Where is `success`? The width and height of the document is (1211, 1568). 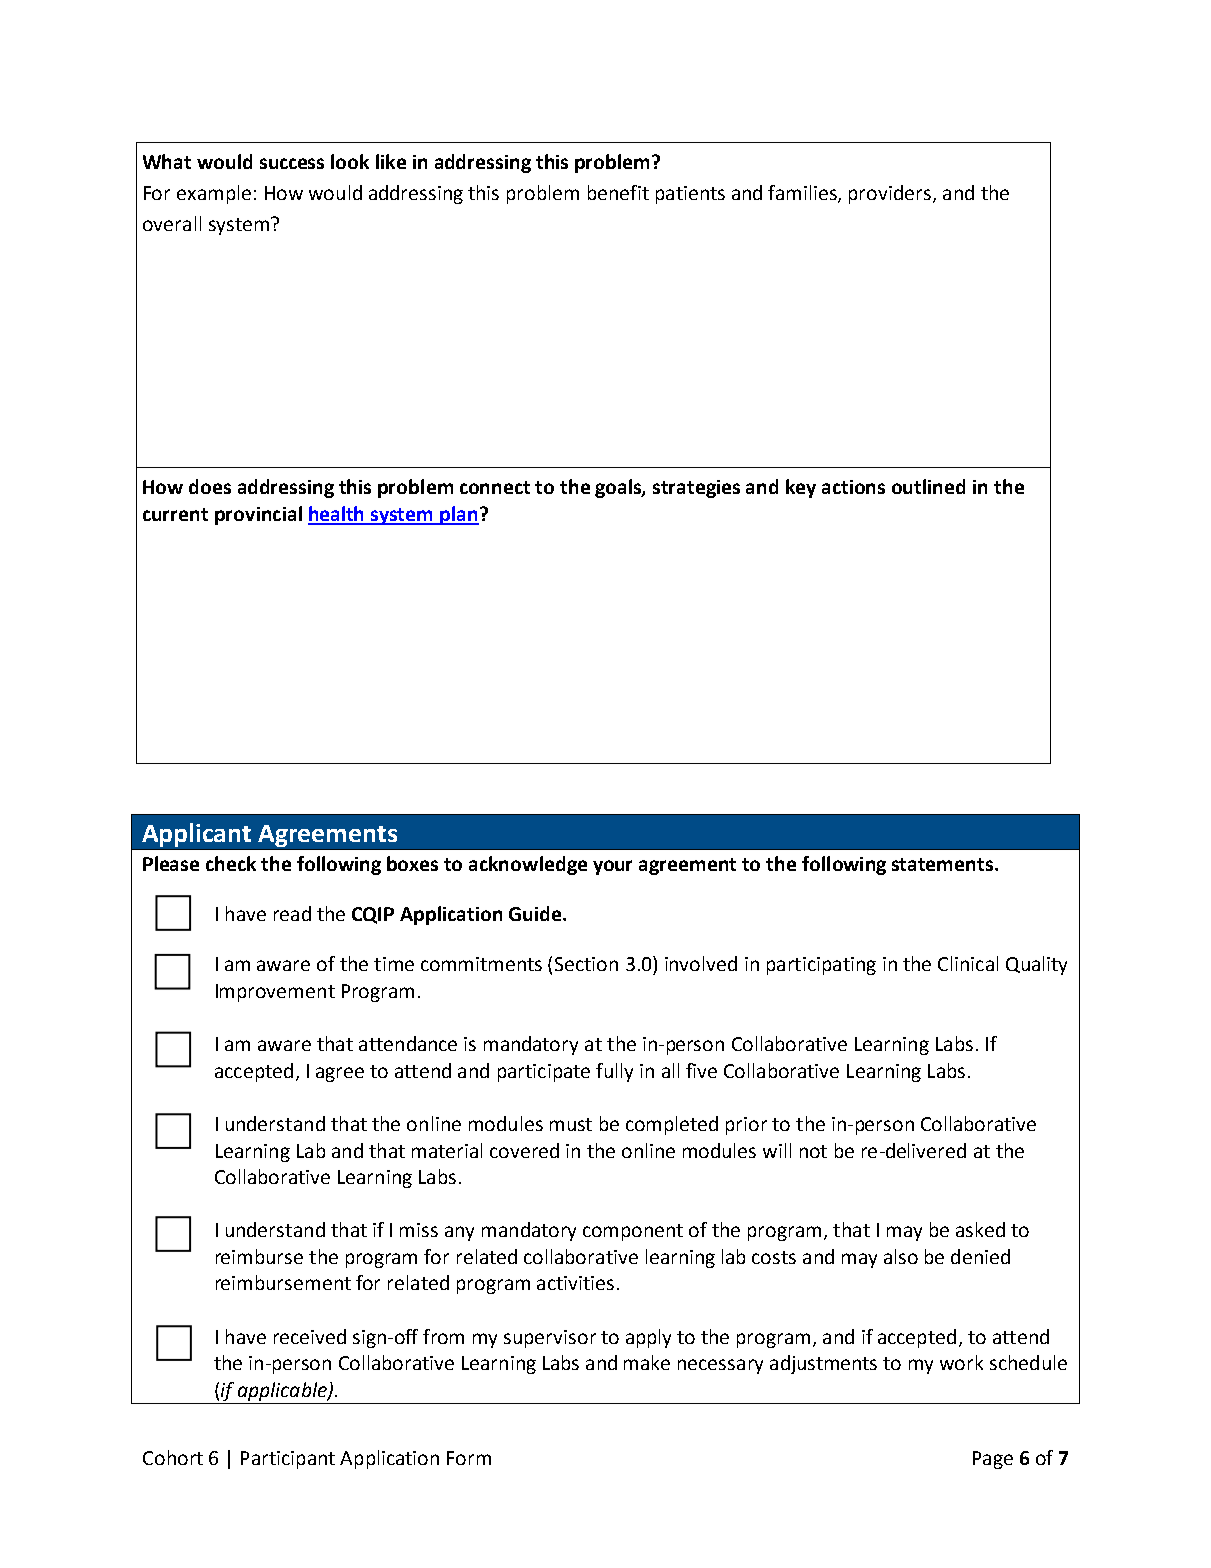 success is located at coordinates (292, 163).
